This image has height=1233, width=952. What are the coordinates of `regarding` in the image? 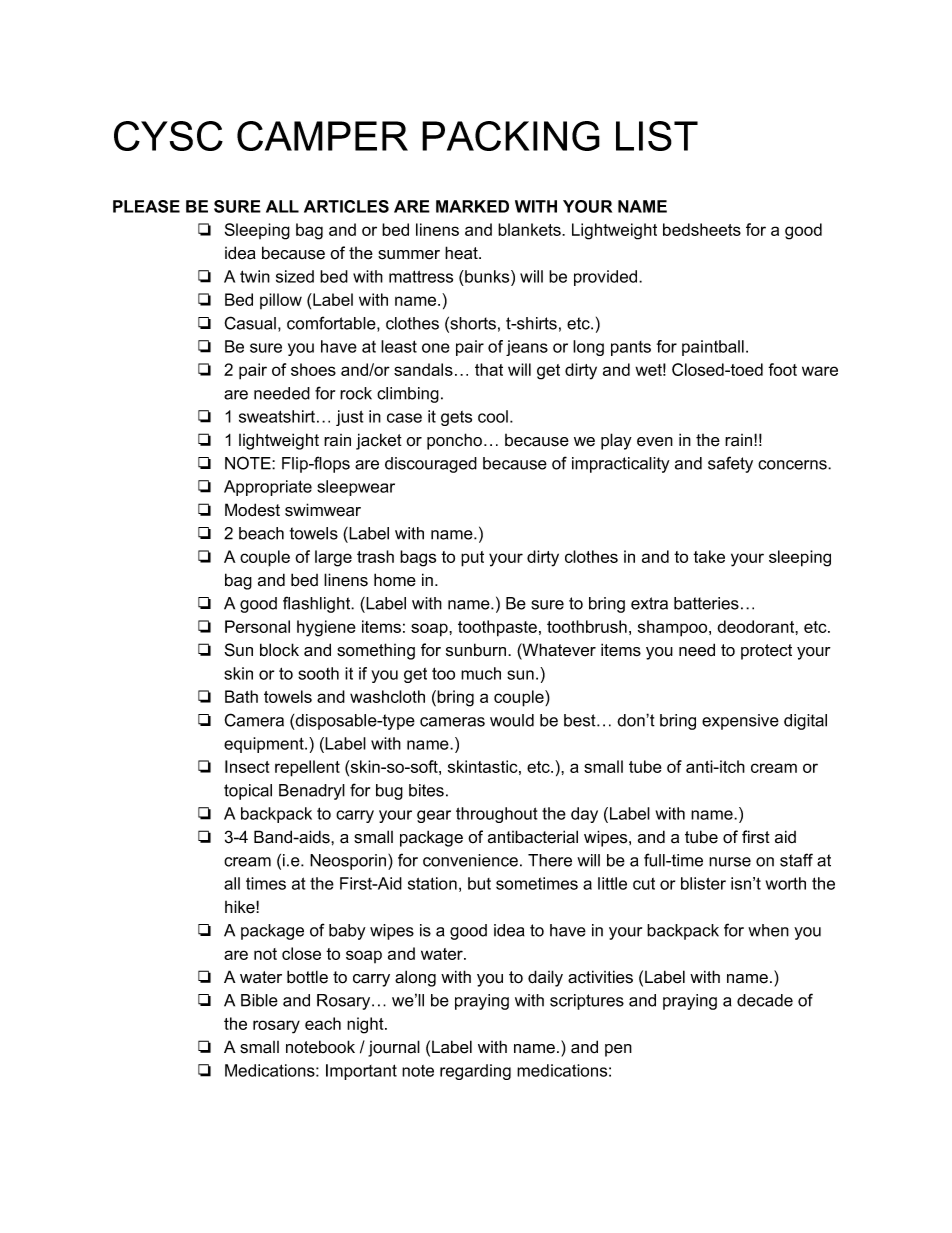 It's located at (475, 1072).
